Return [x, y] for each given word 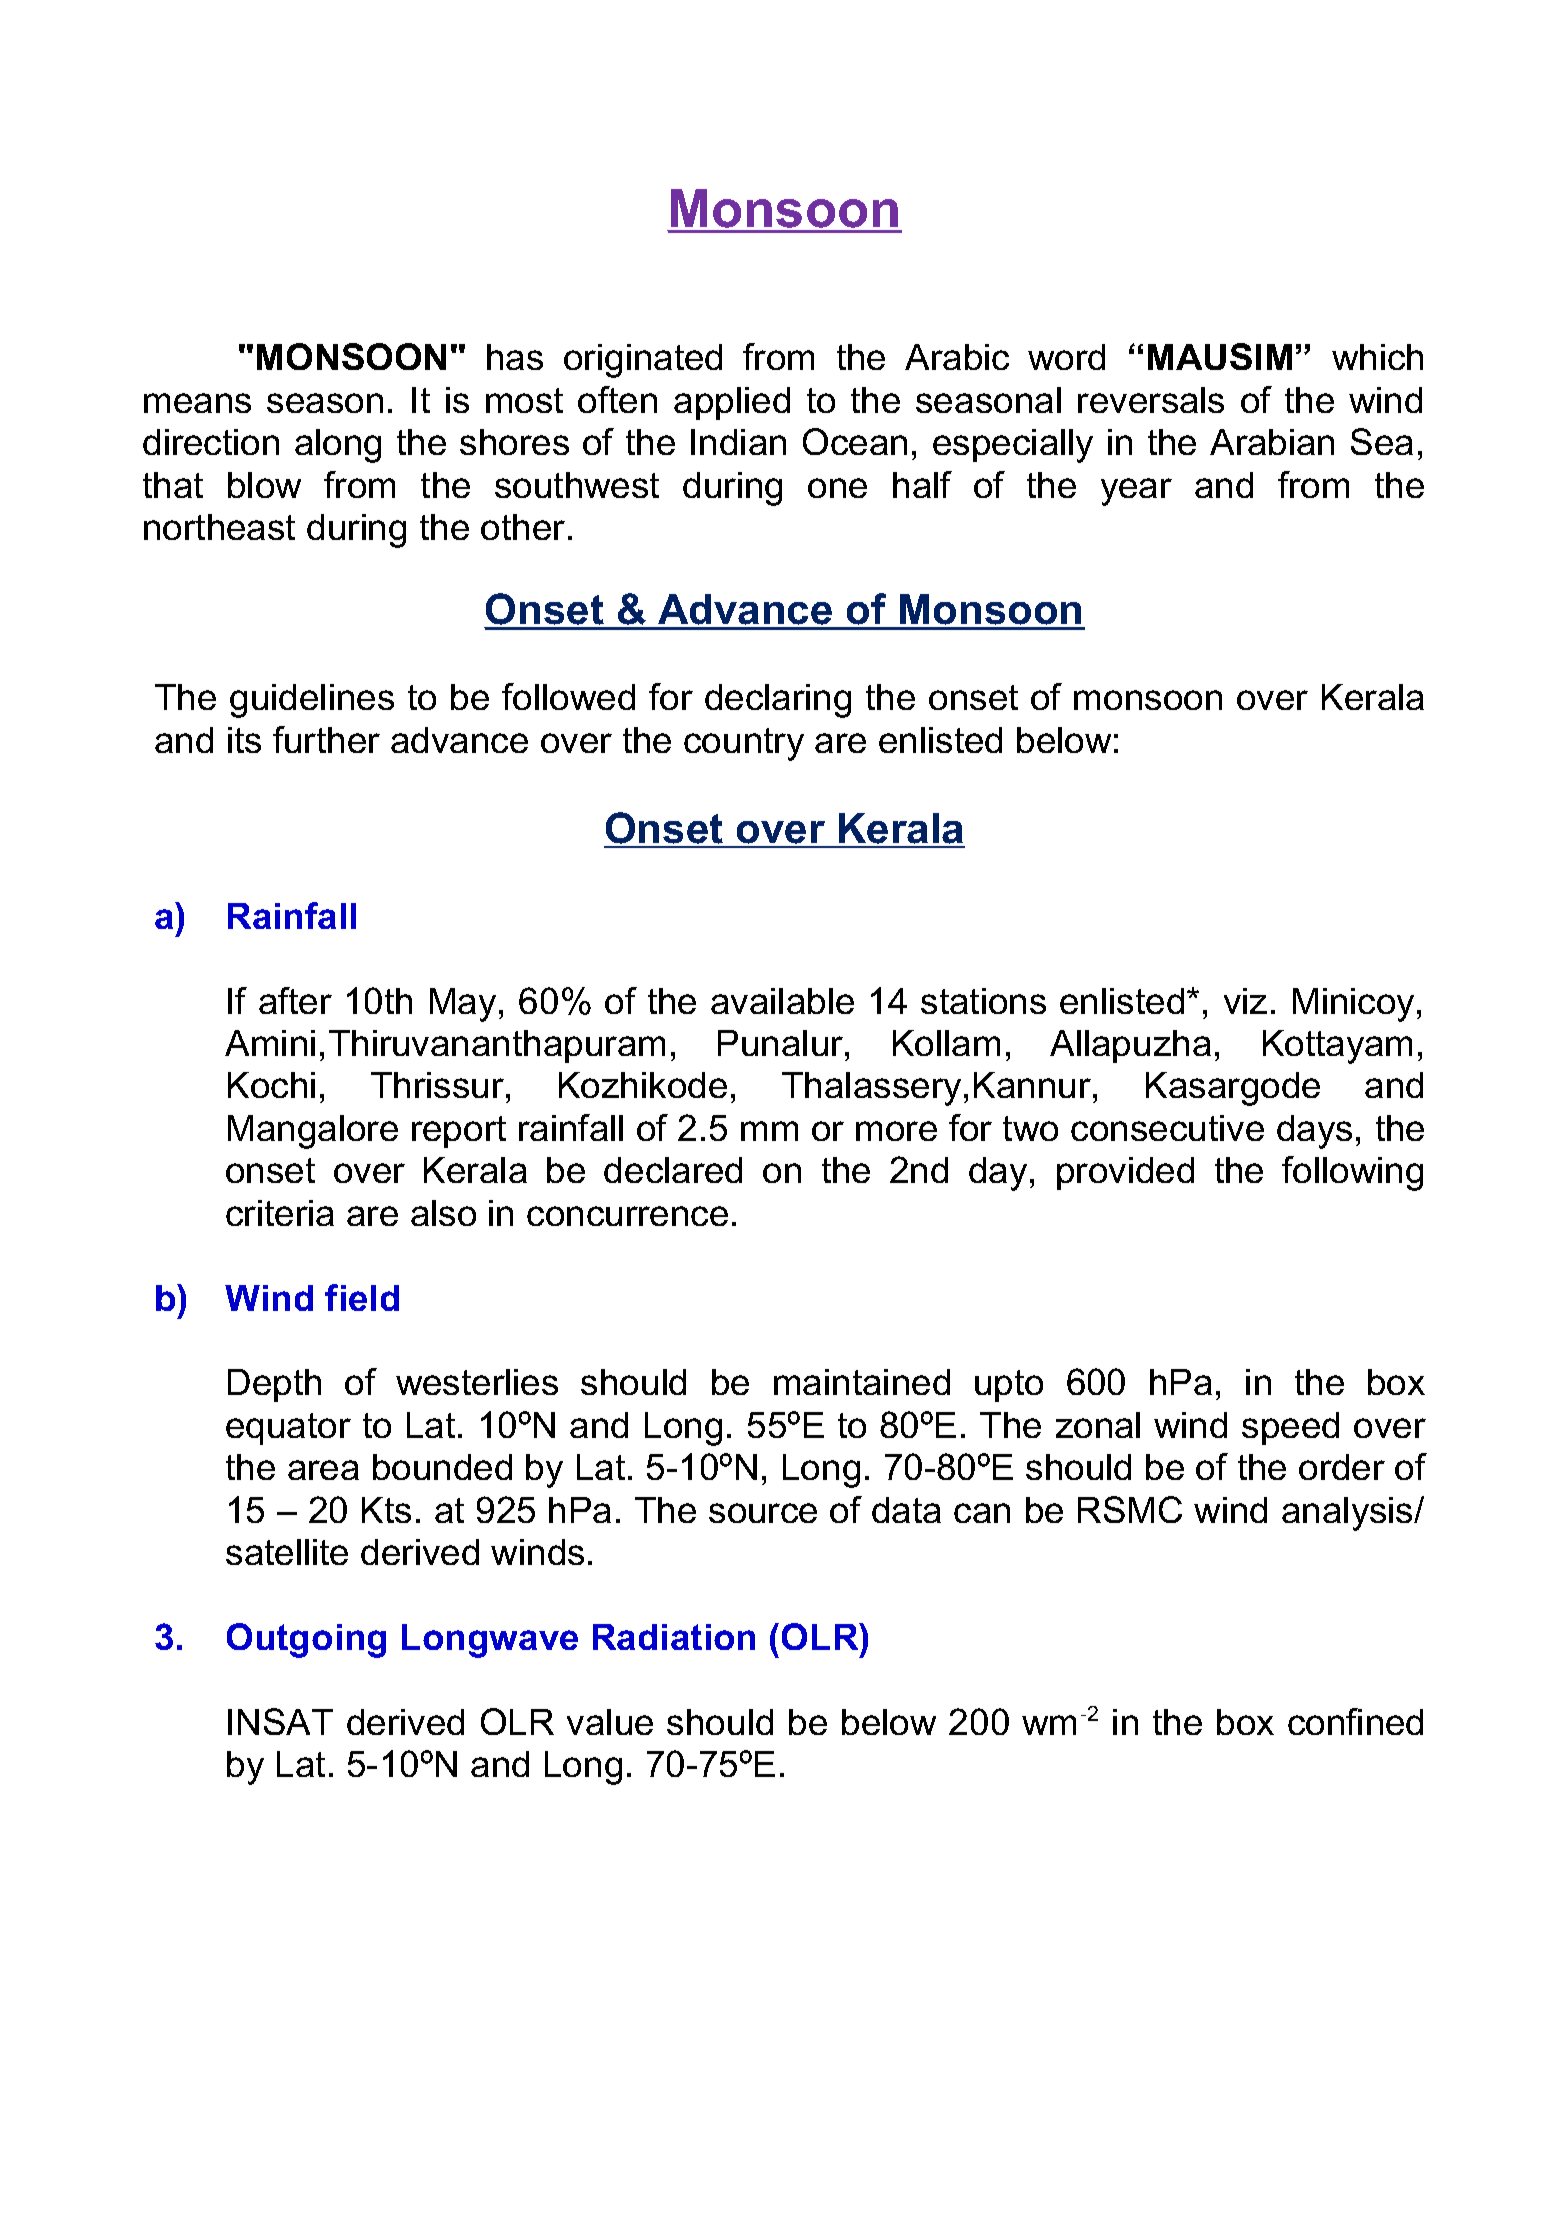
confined [1355, 1721]
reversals [1151, 400]
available [782, 1001]
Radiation [674, 1637]
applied [732, 403]
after [295, 1000]
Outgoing [306, 1640]
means [197, 403]
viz [1245, 1001]
